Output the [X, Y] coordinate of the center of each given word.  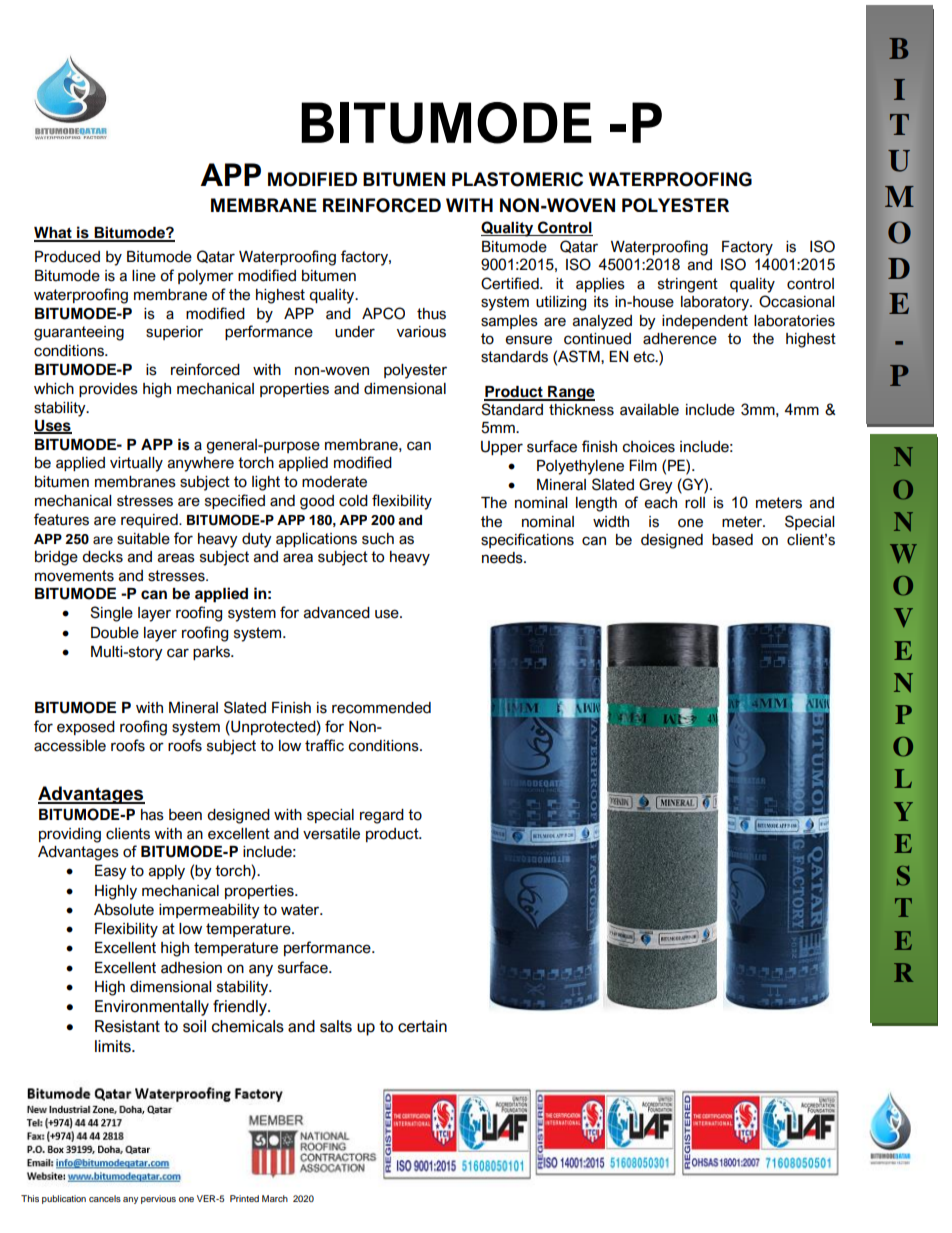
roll [695, 503]
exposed [86, 728]
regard [382, 816]
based [732, 540]
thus [431, 314]
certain [422, 1026]
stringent [688, 285]
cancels [105, 1198]
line [144, 276]
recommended [381, 708]
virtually [136, 464]
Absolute [124, 910]
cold [353, 501]
